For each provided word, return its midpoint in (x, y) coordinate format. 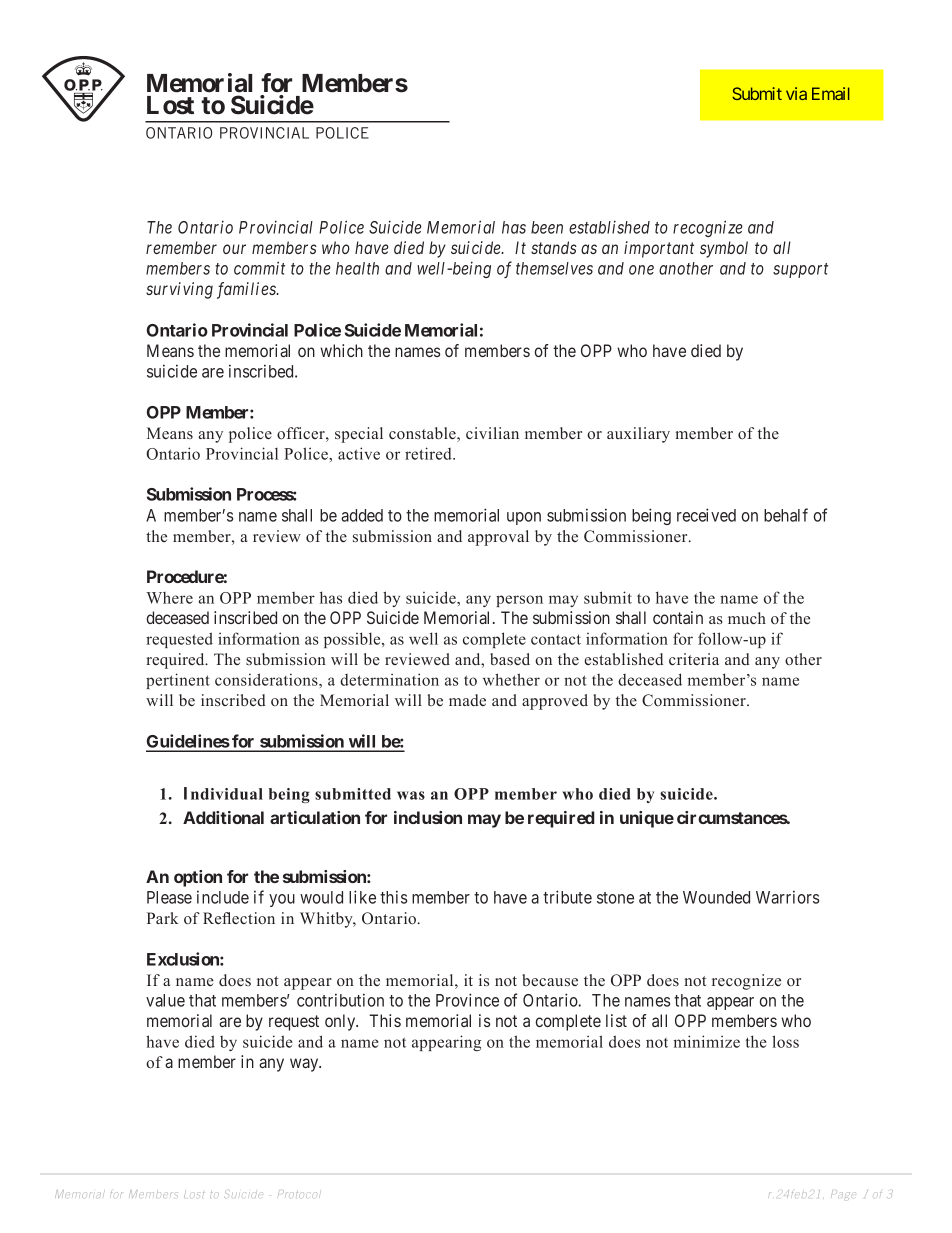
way (305, 1065)
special (359, 435)
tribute (567, 897)
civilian (492, 433)
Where (169, 598)
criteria (694, 659)
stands (554, 247)
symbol (724, 249)
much (747, 618)
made (467, 700)
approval (498, 538)
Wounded (716, 897)
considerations (267, 679)
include (223, 897)
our (234, 249)
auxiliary (638, 435)
